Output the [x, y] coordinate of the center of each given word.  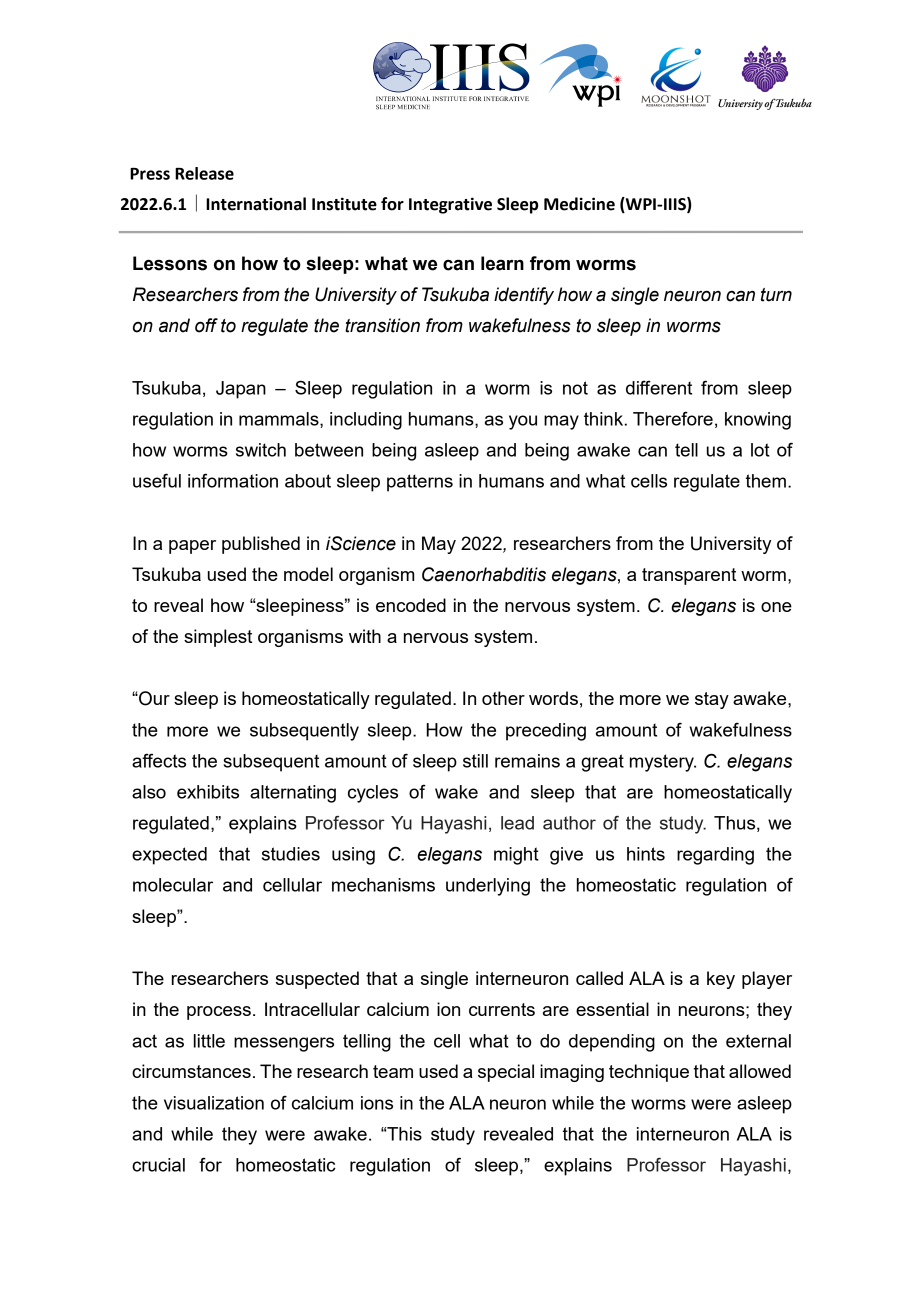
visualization [214, 1103]
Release [204, 173]
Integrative [450, 205]
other [503, 698]
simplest [218, 638]
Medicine [579, 204]
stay [712, 700]
